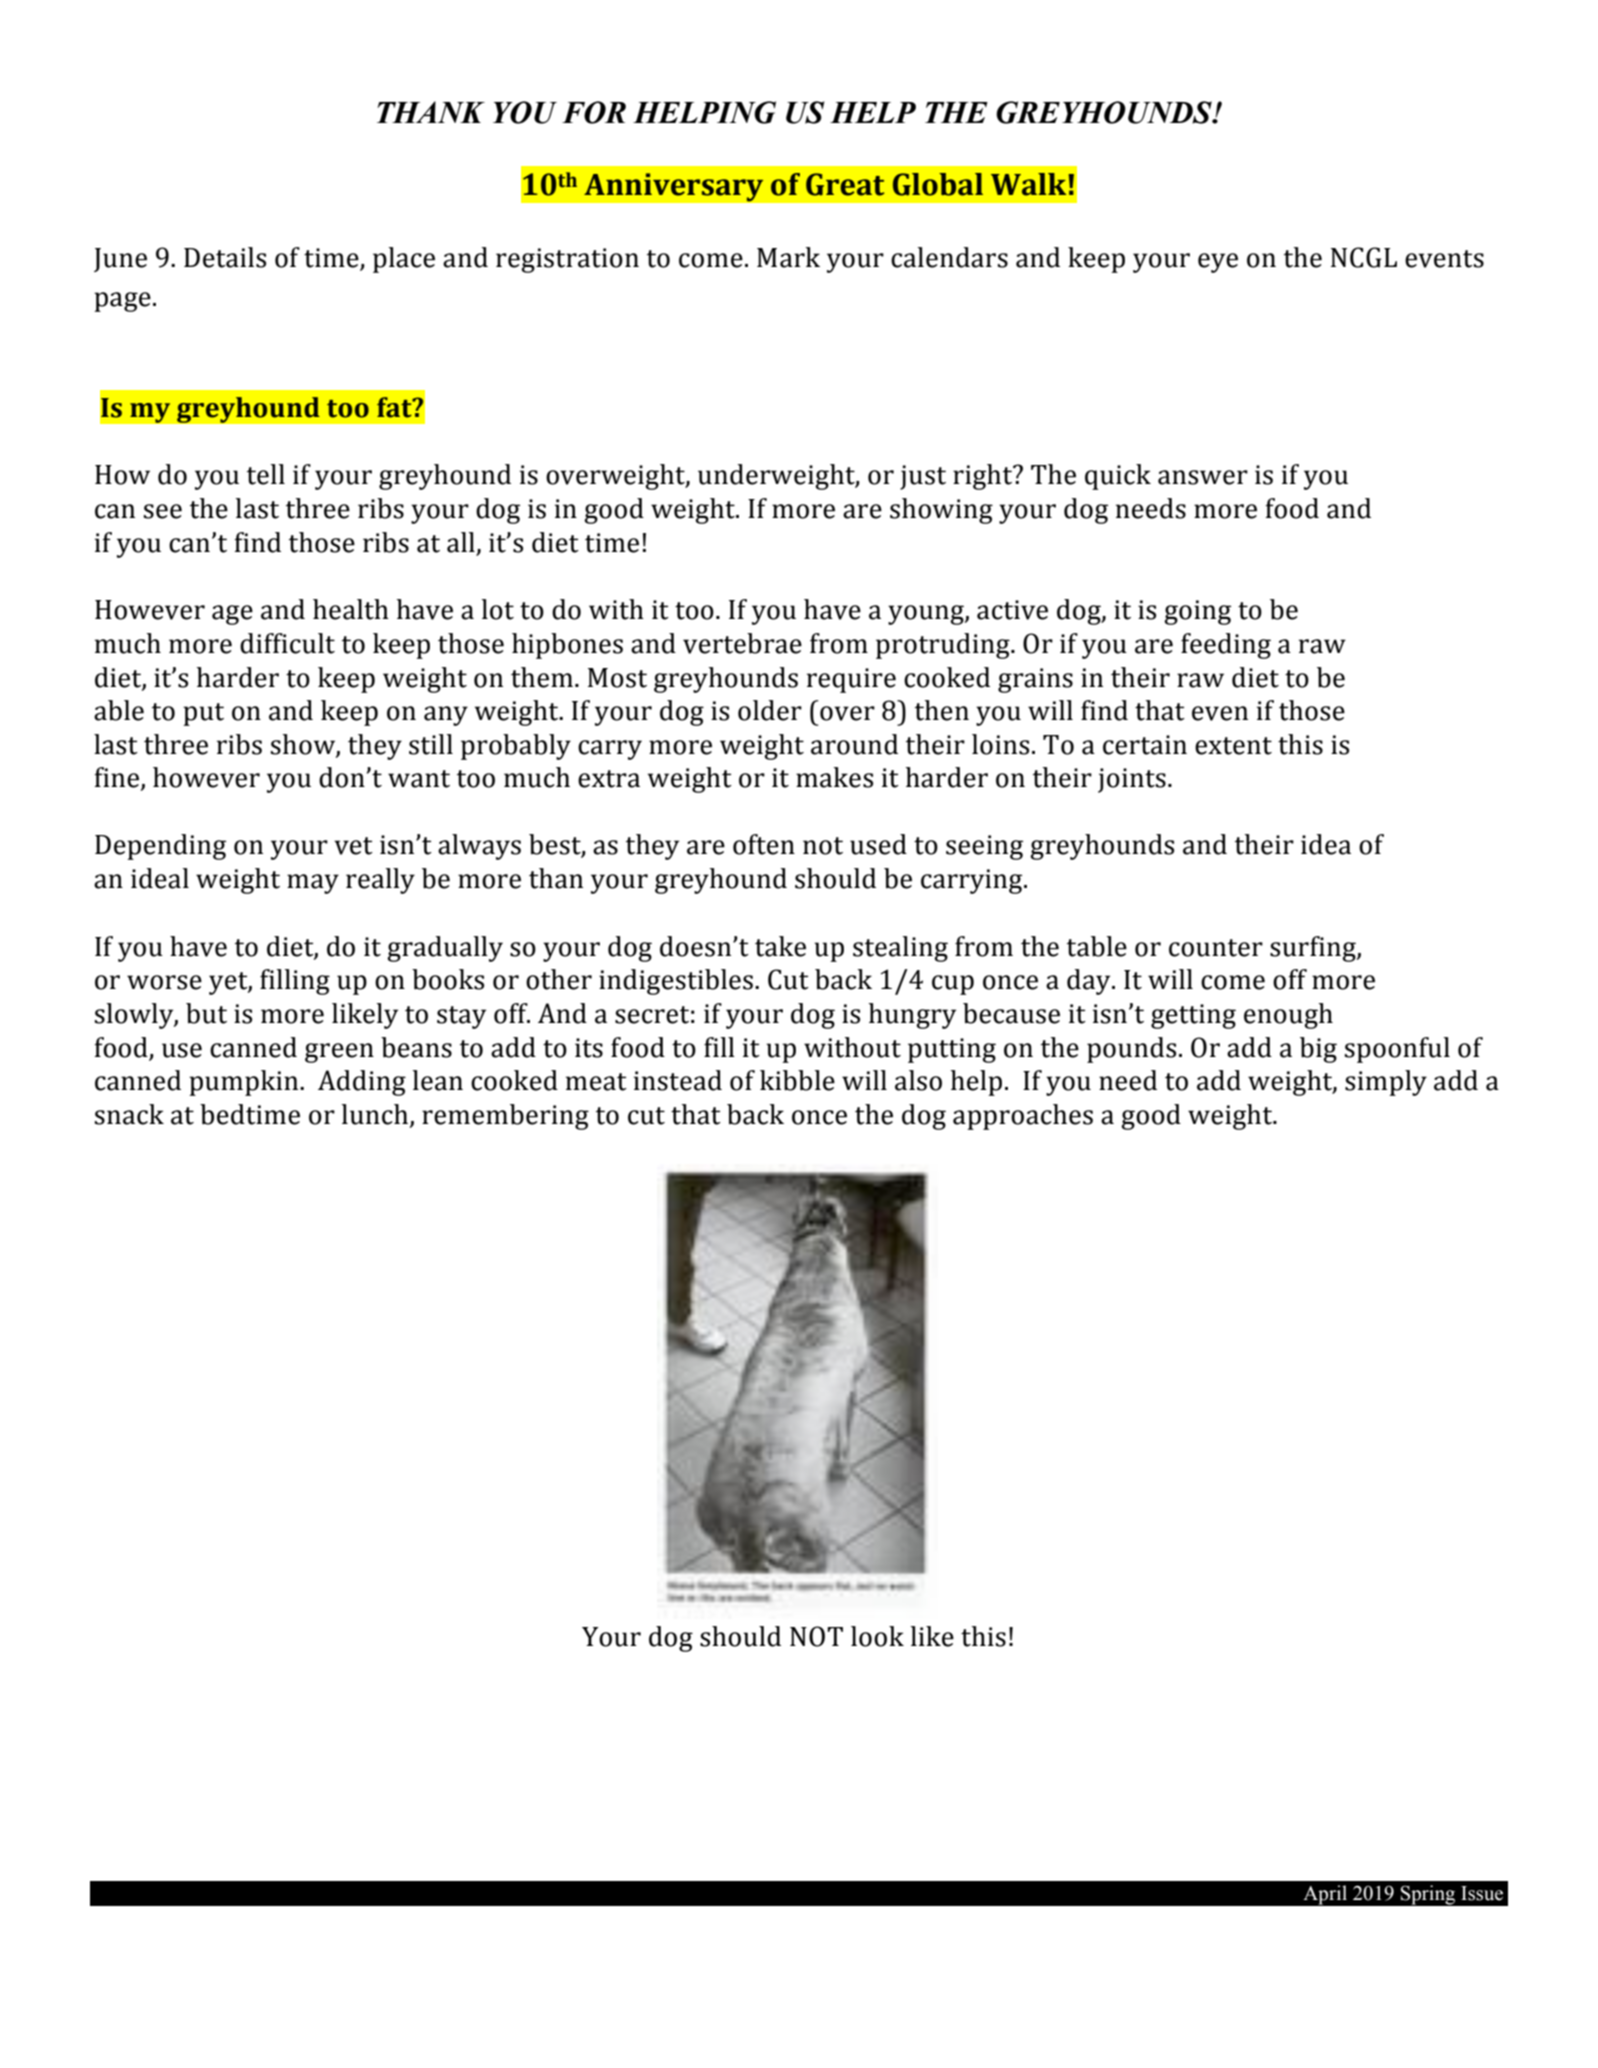 The width and height of the screenshot is (1598, 2068). Describe the element at coordinates (877, 1636) in the screenshot. I see `look` at that location.
